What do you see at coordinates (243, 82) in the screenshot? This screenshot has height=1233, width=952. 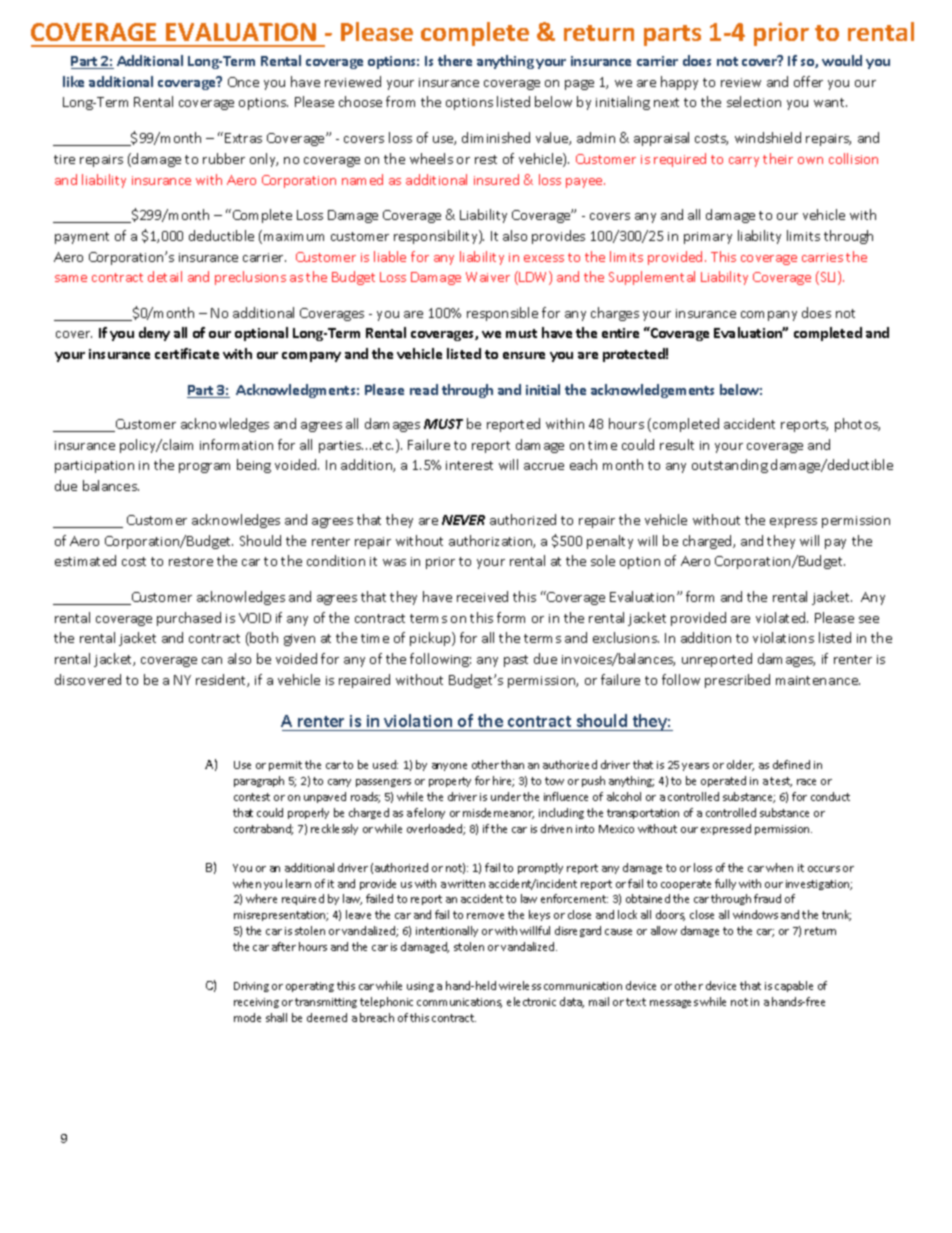 I see `Once` at bounding box center [243, 82].
